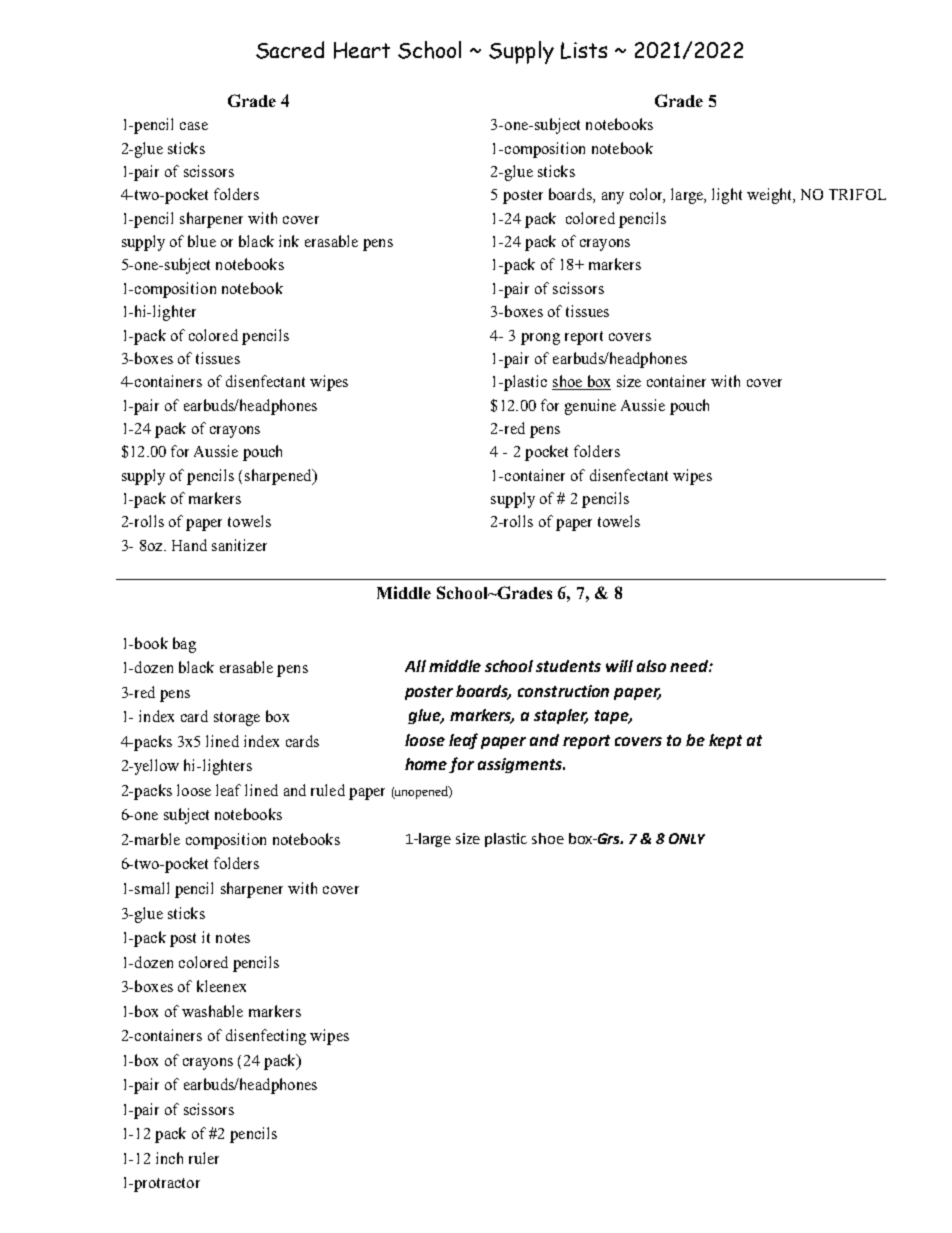  Describe the element at coordinates (362, 50) in the screenshot. I see `Heart` at that location.
